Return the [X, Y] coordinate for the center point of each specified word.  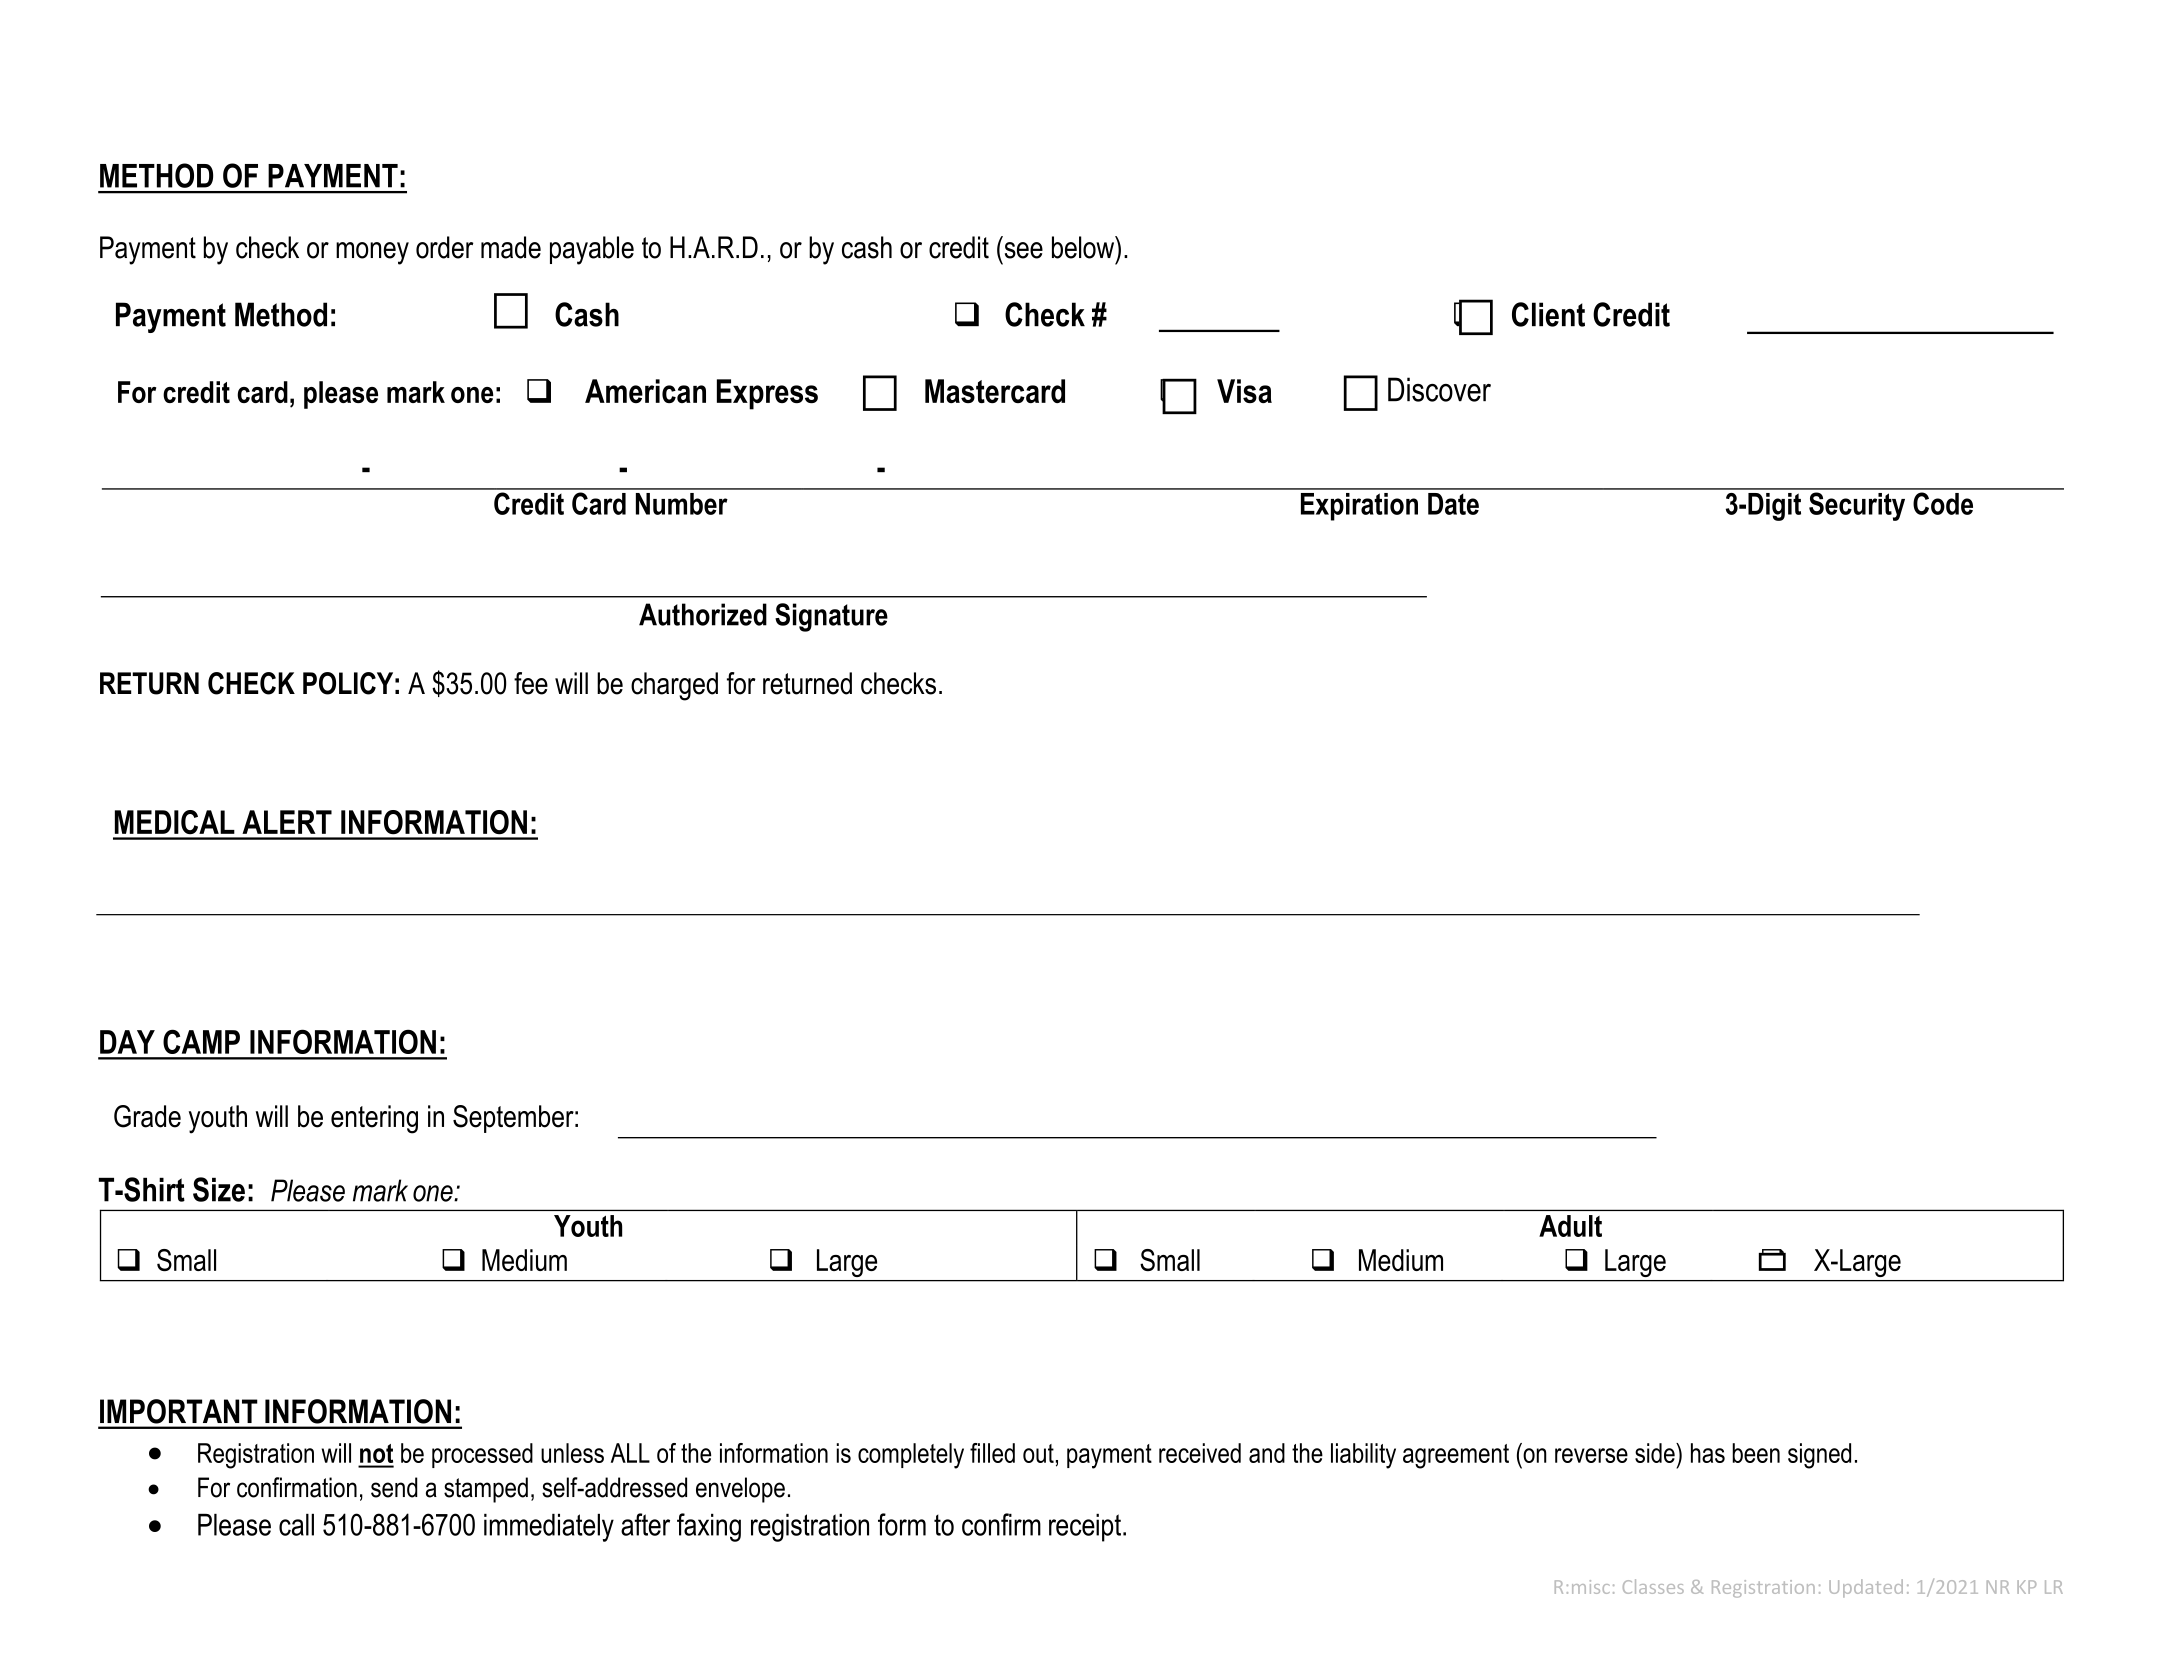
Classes [1653, 1586]
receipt [1086, 1528]
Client [1548, 314]
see [1024, 250]
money [372, 253]
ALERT [287, 822]
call [296, 1525]
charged [674, 686]
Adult [1570, 1226]
